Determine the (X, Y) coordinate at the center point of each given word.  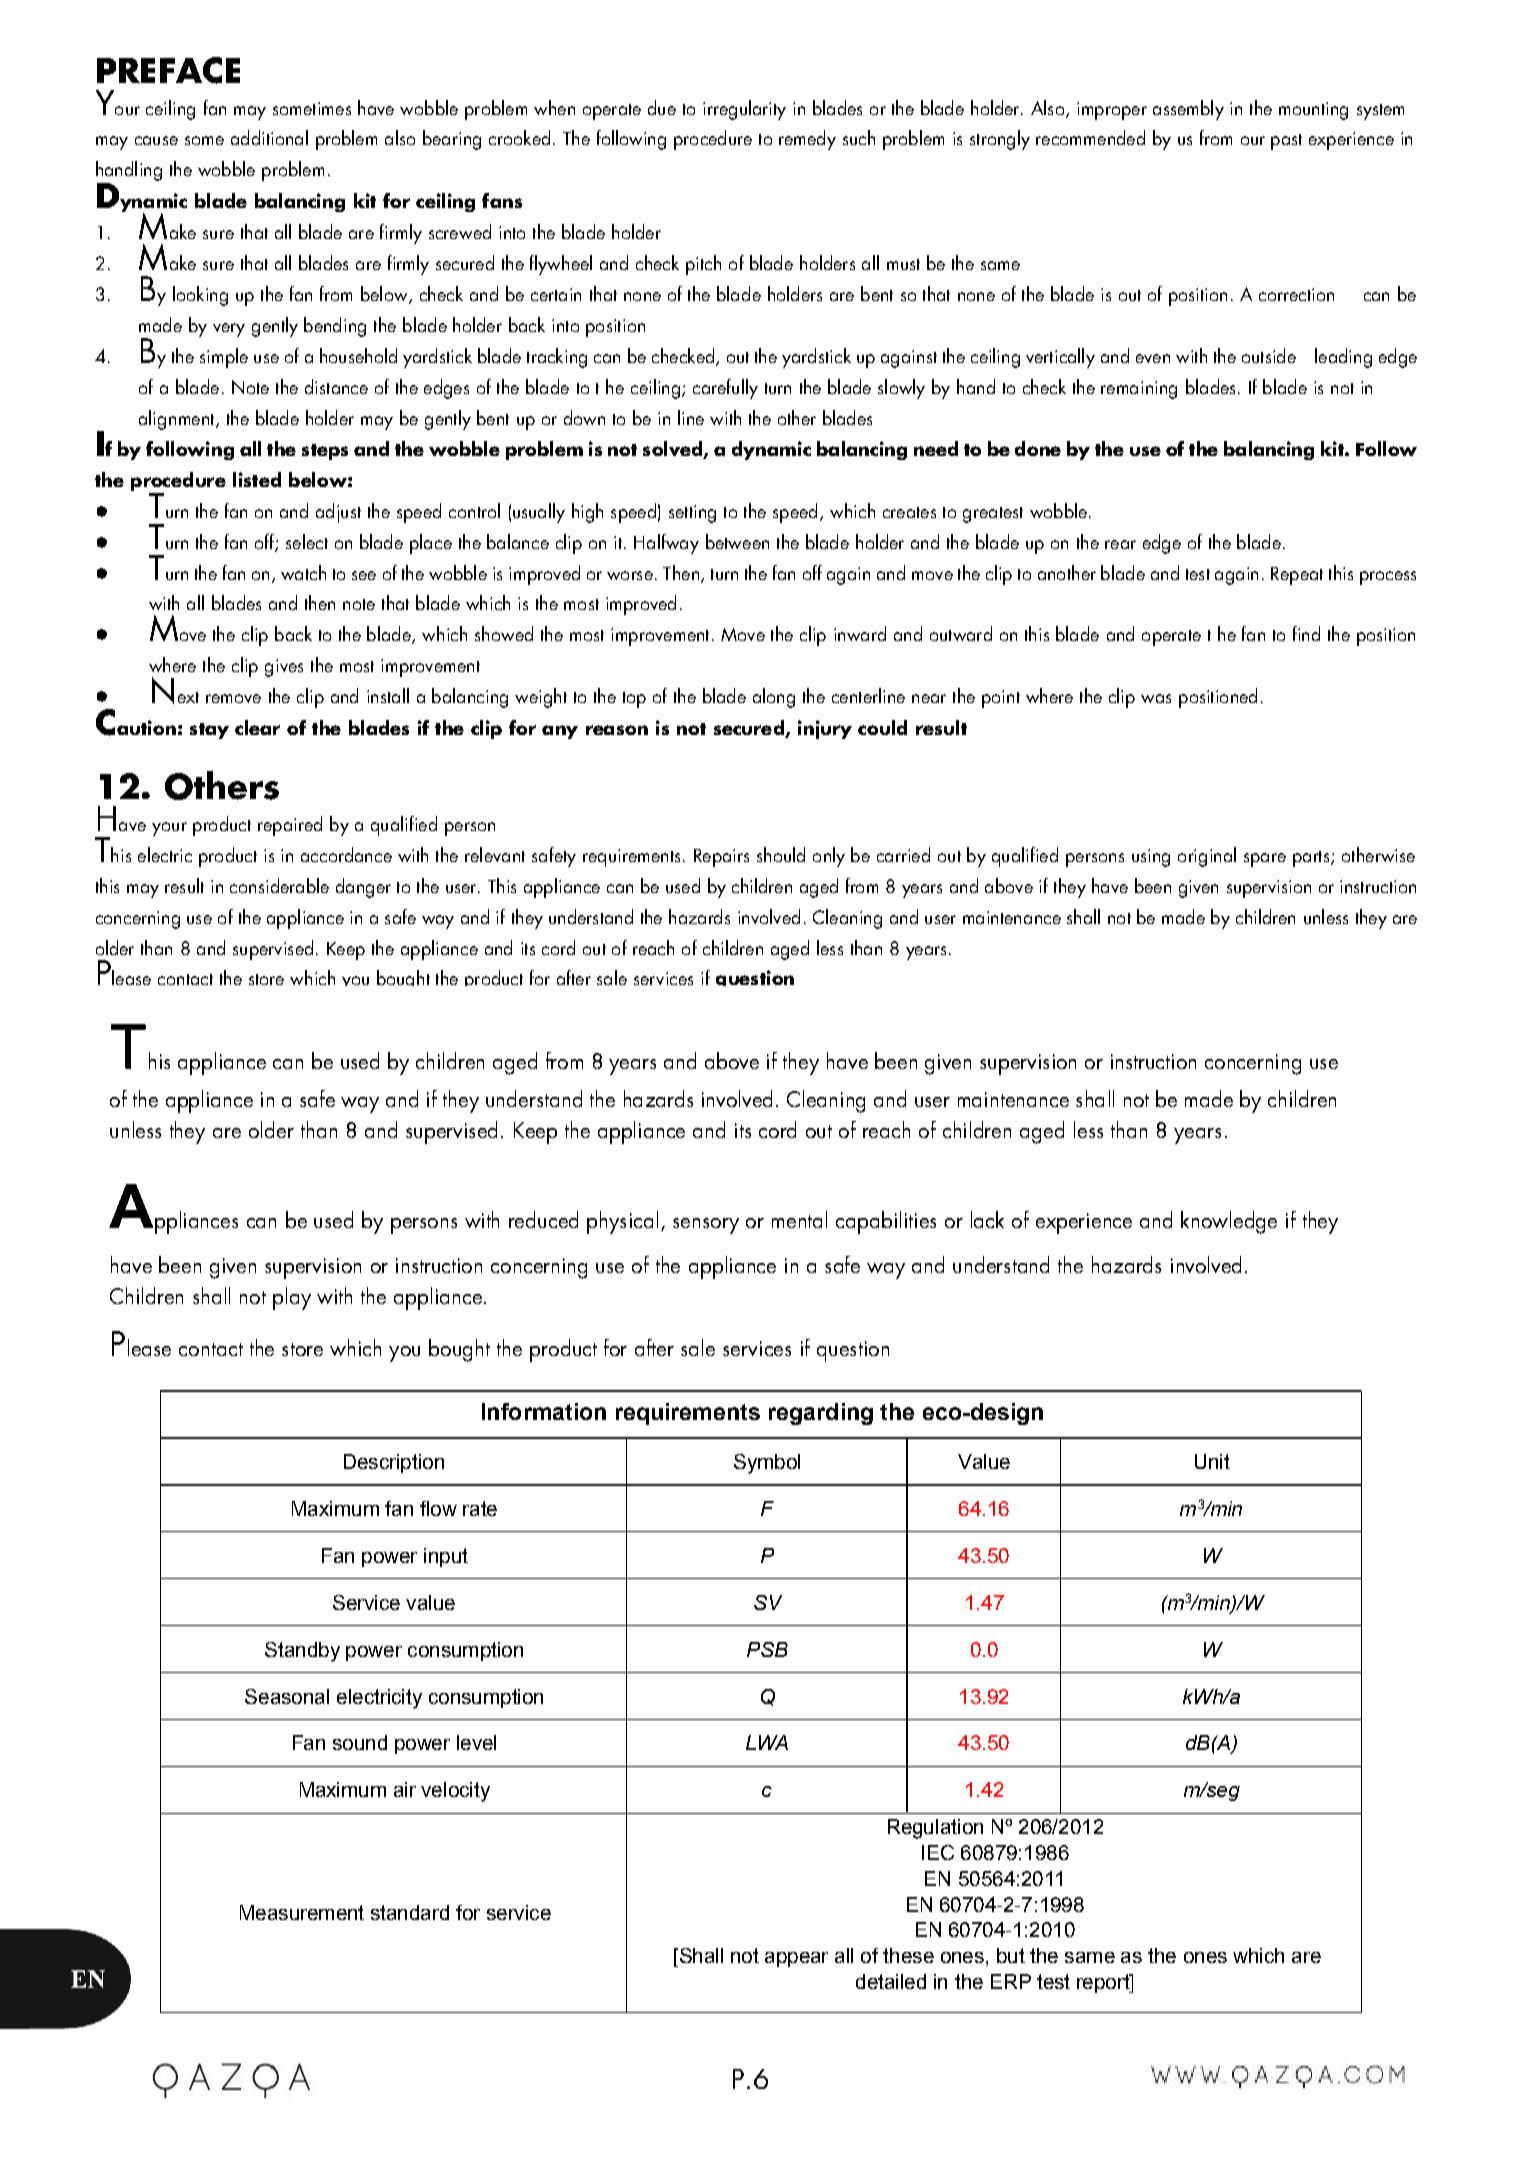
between (737, 541)
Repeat (1297, 576)
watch (303, 572)
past (1286, 142)
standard (410, 1912)
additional (269, 137)
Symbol (767, 1464)
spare (1265, 860)
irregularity (744, 110)
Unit (1212, 1461)
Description (394, 1463)
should (781, 854)
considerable (279, 885)
